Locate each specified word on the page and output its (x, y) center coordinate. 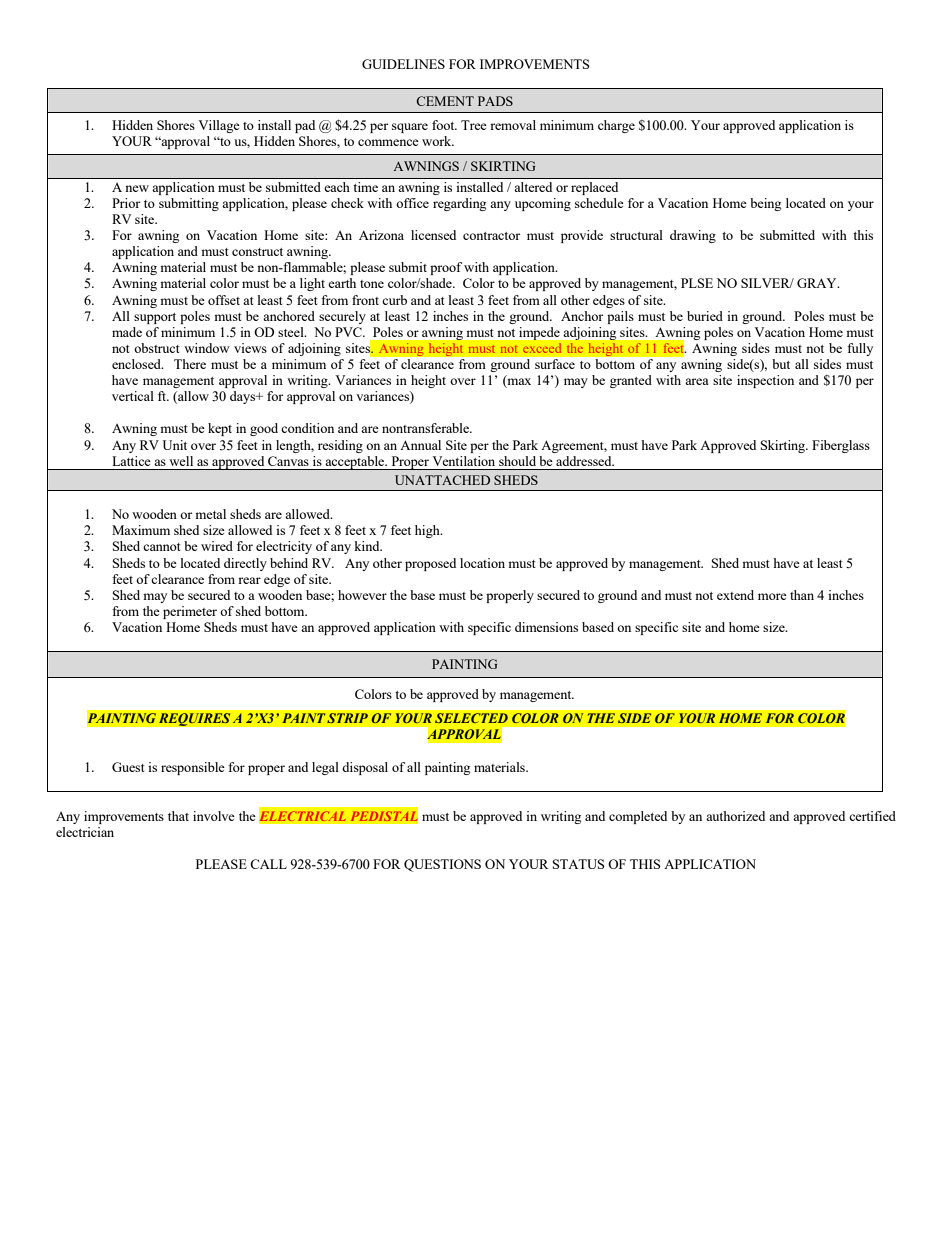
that (178, 816)
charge (616, 126)
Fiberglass (841, 446)
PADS (495, 101)
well (181, 461)
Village (219, 126)
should (517, 461)
